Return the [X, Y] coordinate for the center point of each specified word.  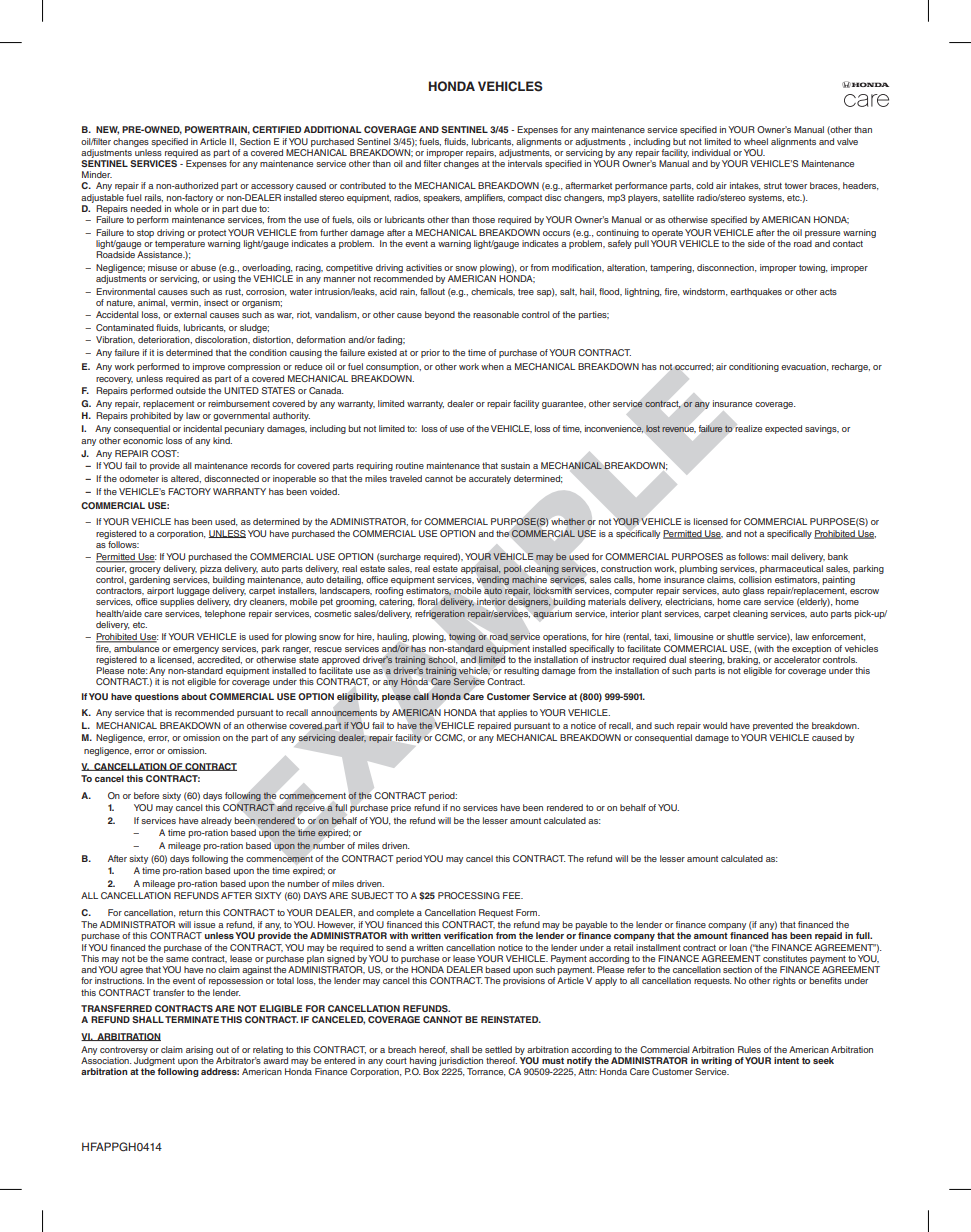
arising [199, 1050]
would [715, 725]
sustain [515, 465]
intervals [525, 163]
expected [783, 429]
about [194, 696]
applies [512, 713]
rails [154, 198]
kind [222, 440]
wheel [756, 141]
